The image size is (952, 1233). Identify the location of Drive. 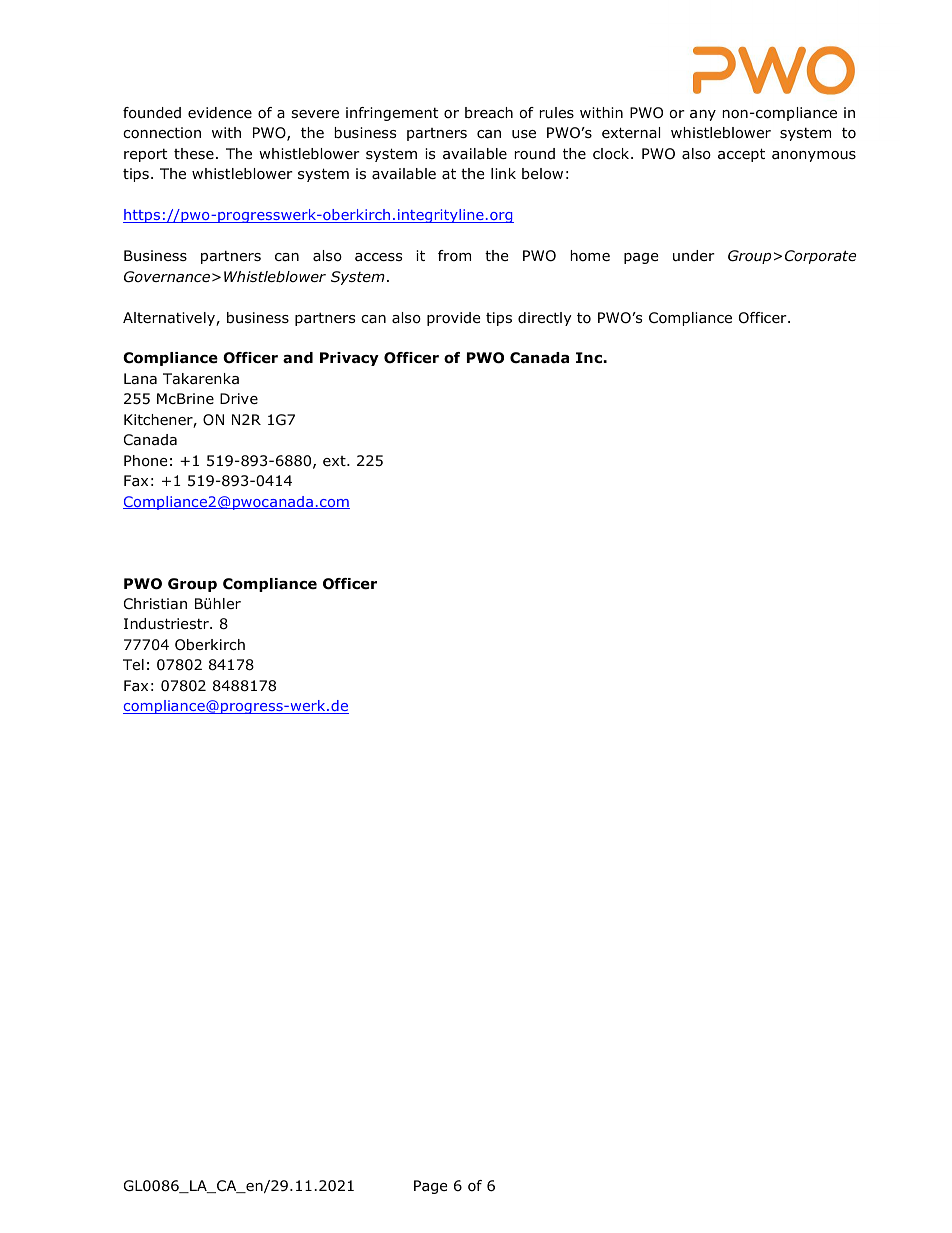
(239, 398).
